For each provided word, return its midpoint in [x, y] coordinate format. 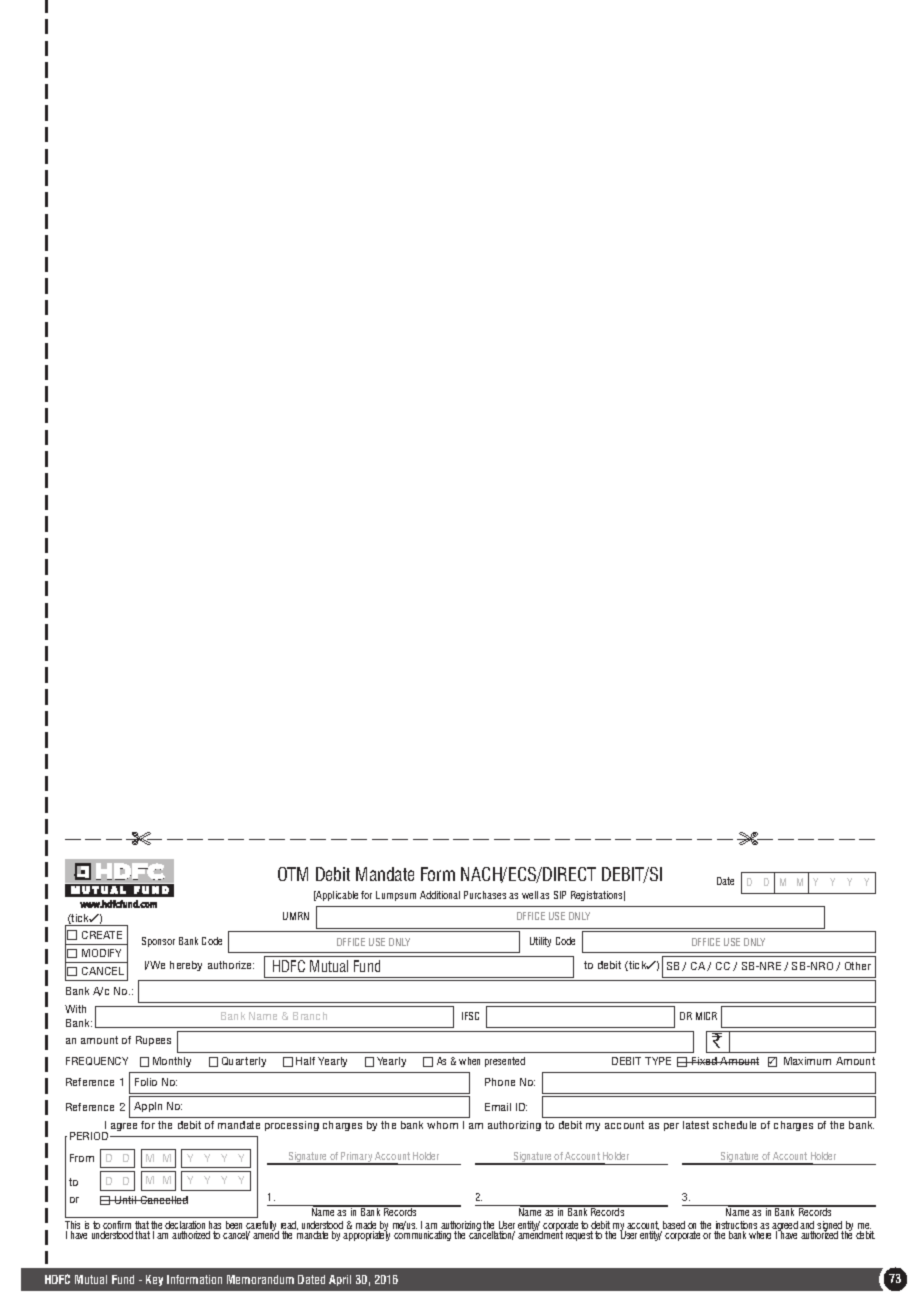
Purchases [485, 895]
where [760, 1235]
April [340, 1280]
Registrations [598, 896]
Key [154, 1280]
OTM [293, 874]
